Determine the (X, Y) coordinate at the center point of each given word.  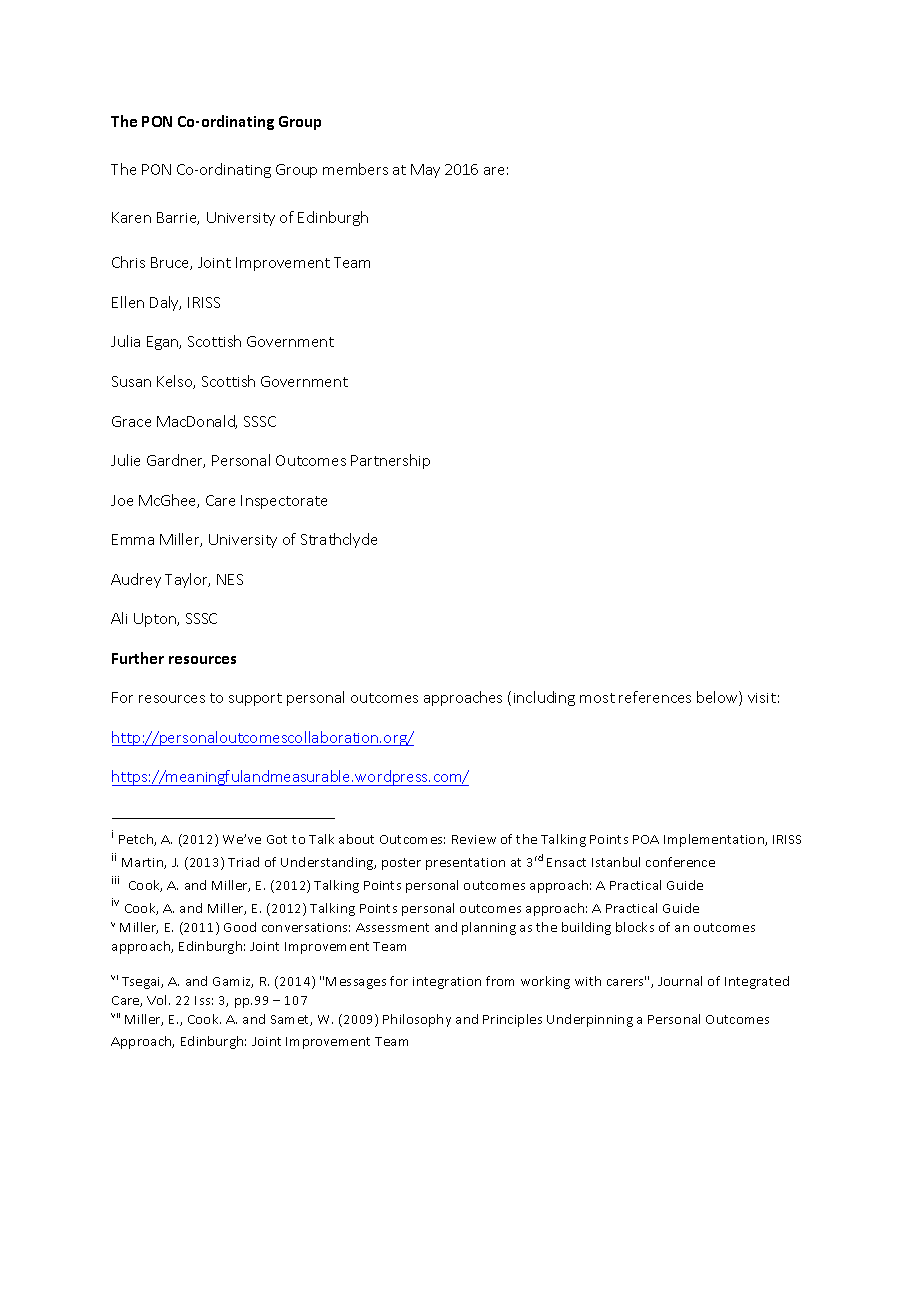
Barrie (178, 218)
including (544, 698)
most (597, 698)
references (655, 697)
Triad (243, 862)
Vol (158, 1000)
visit (762, 698)
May (425, 171)
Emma (133, 539)
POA (646, 839)
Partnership (390, 461)
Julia (125, 341)
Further (138, 658)
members (355, 169)
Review (474, 839)
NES (230, 579)
